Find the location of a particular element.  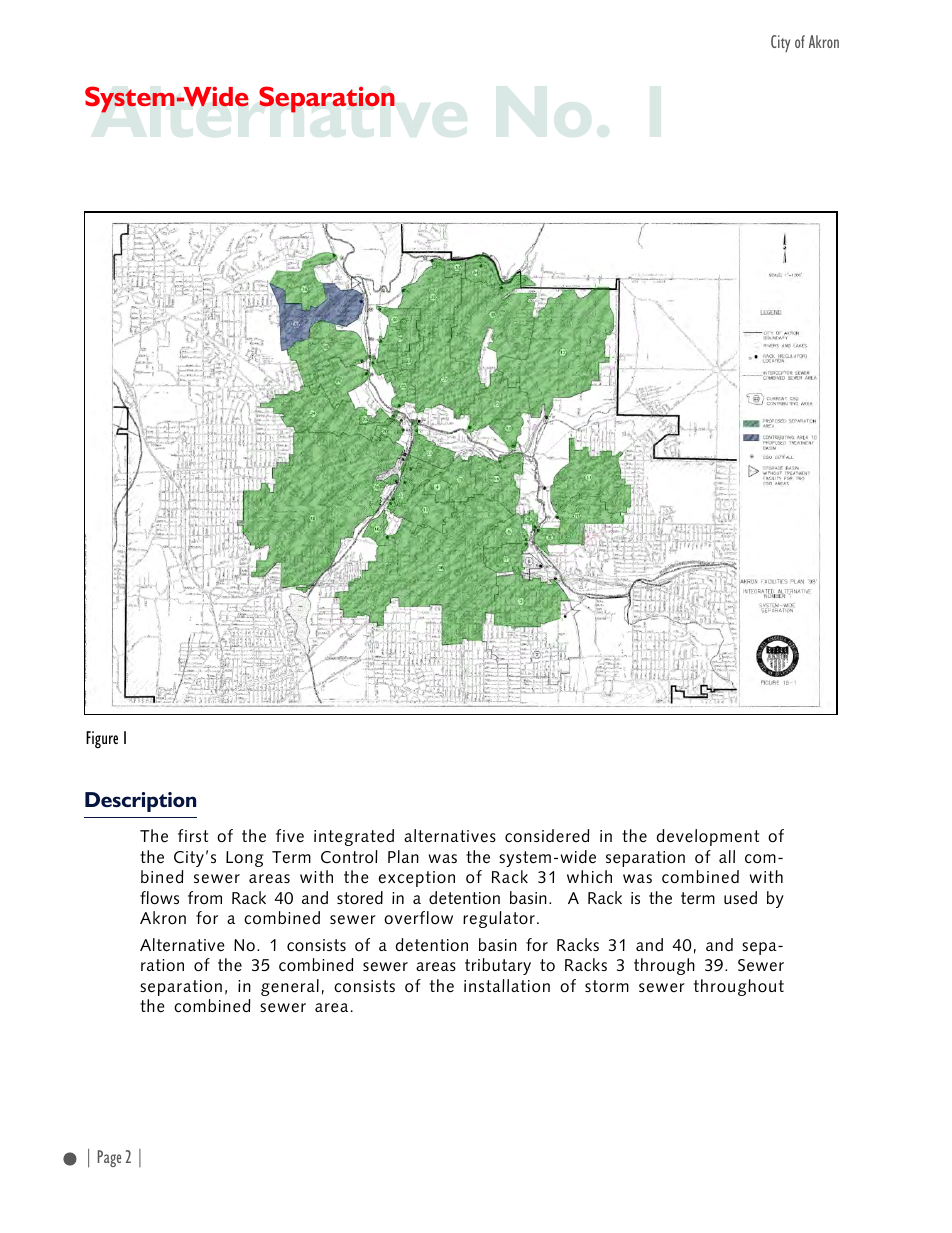

installation is located at coordinates (507, 985).
